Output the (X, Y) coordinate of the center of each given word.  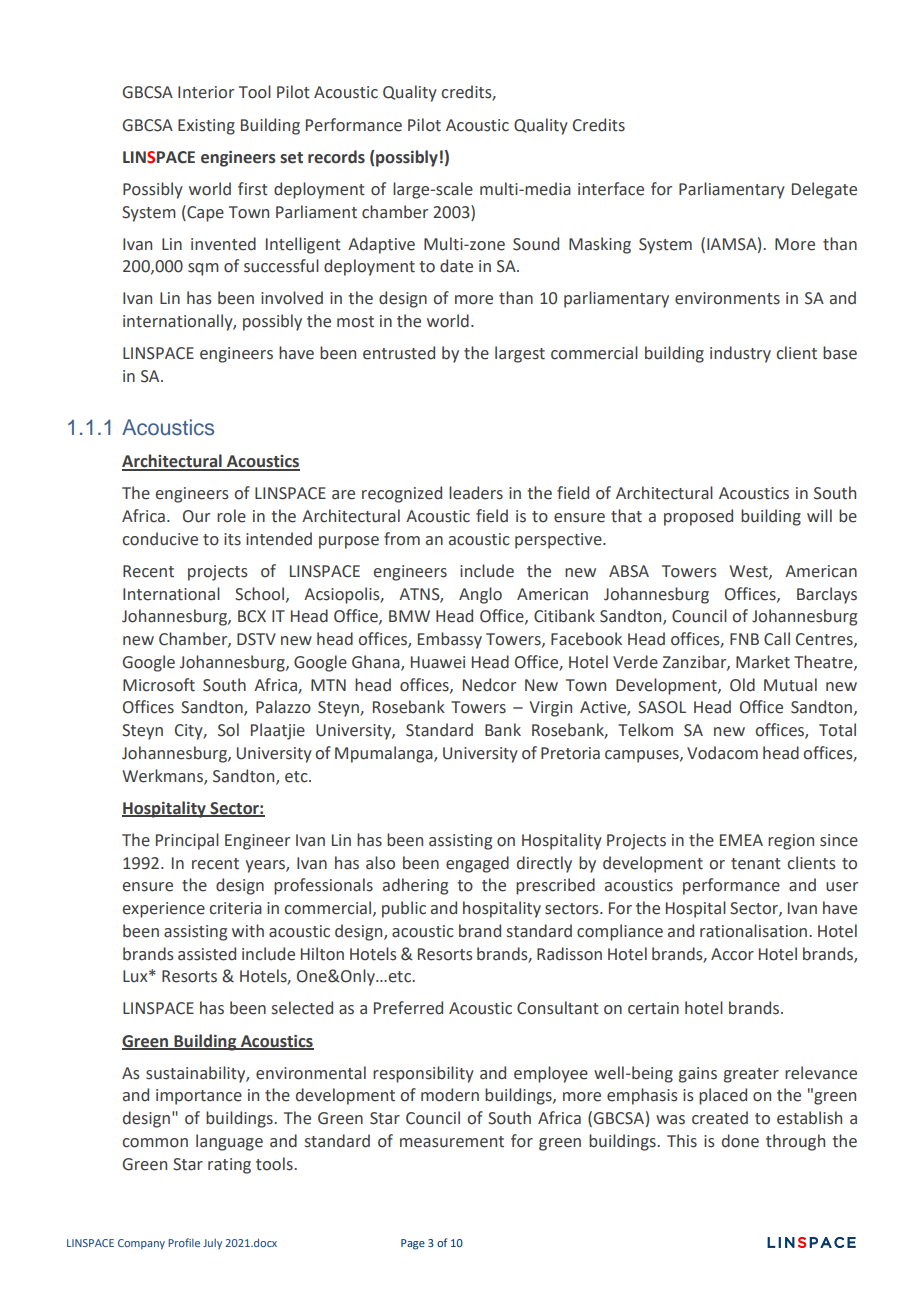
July (212, 1244)
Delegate (824, 190)
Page (413, 1244)
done (740, 1141)
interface (611, 189)
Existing (206, 127)
